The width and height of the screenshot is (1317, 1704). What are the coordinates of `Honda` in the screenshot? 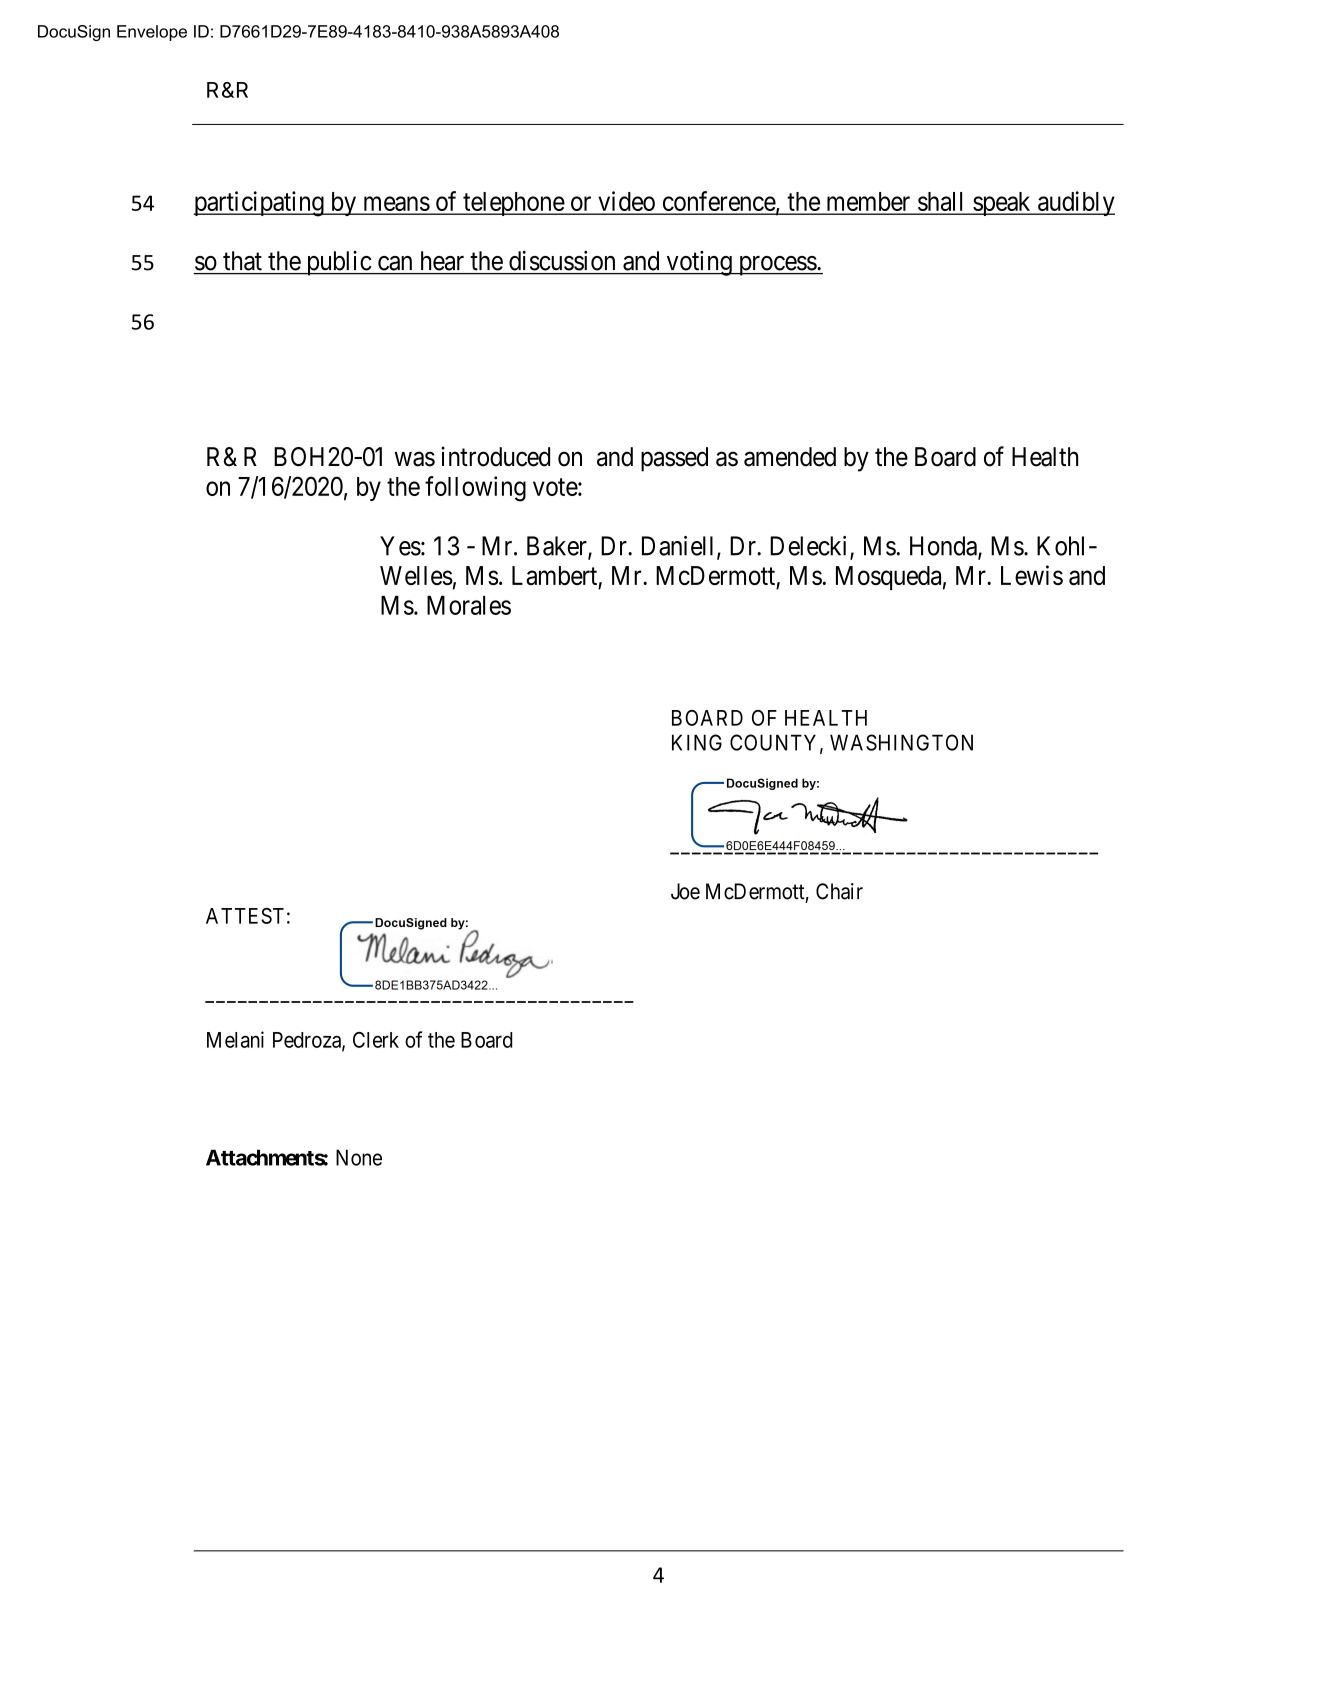 It's located at (944, 547).
